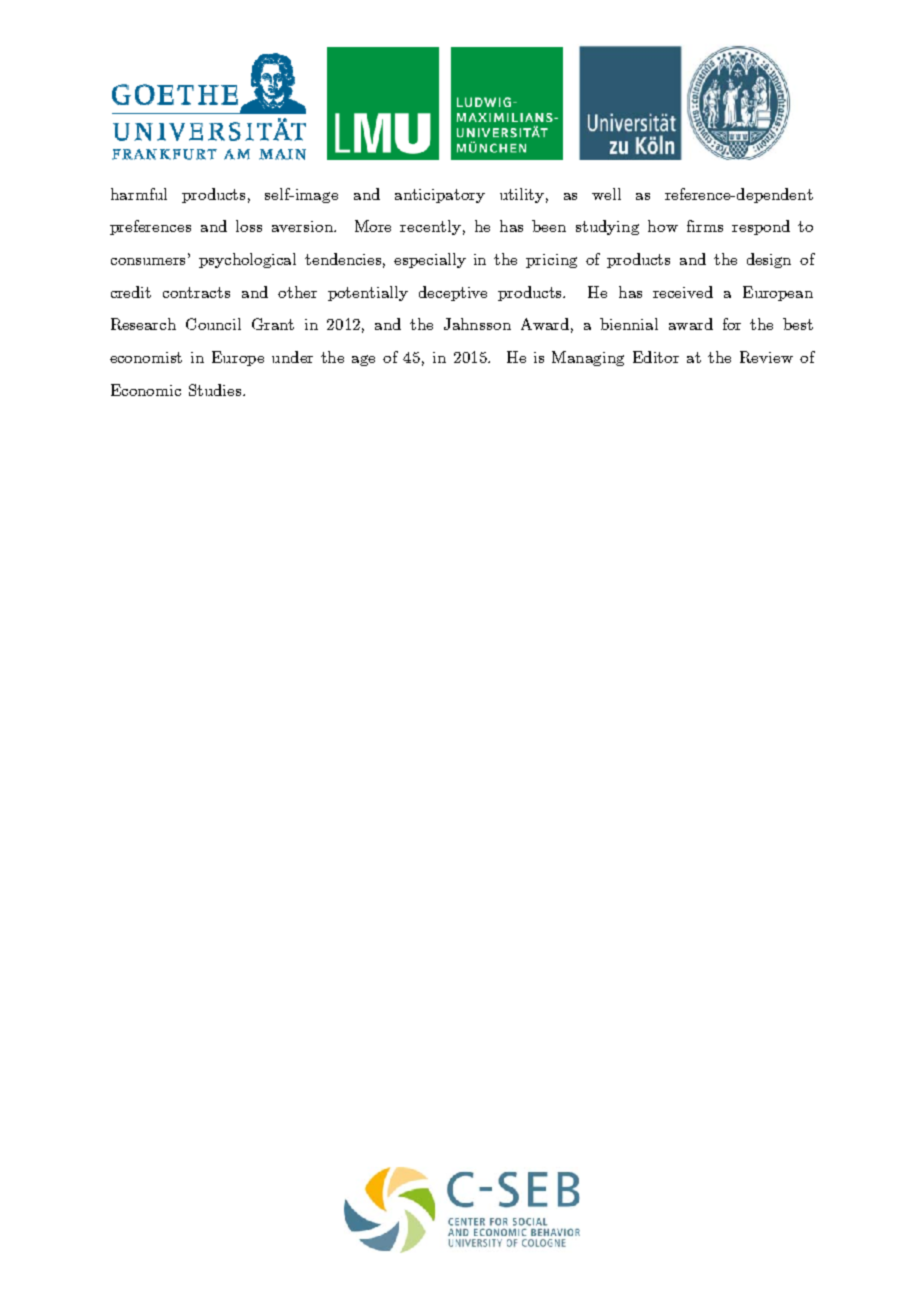 This document has width=924, height=1308. I want to click on design, so click(769, 260).
